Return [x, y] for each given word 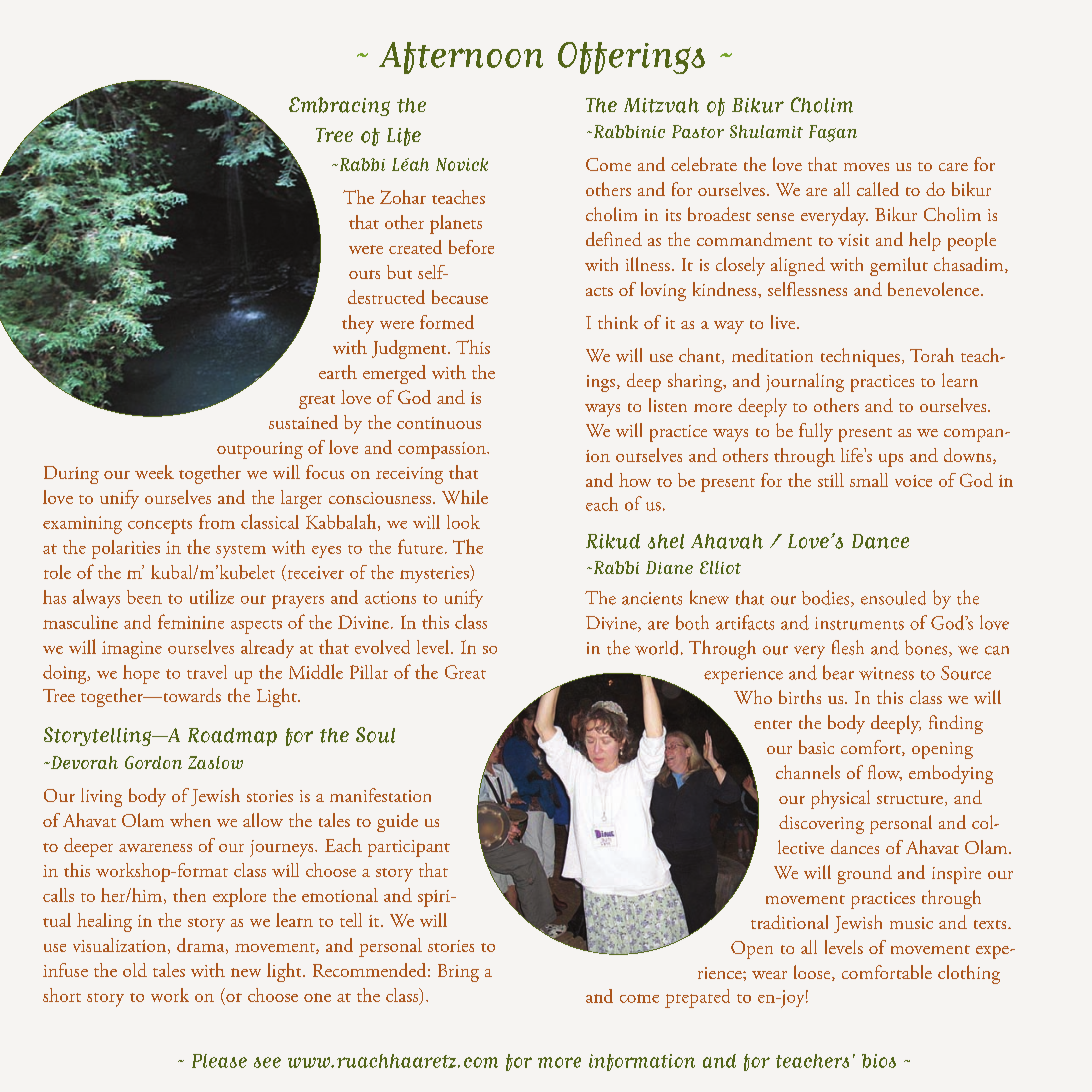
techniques [860, 357]
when [190, 820]
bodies [827, 598]
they [358, 324]
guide [397, 822]
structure [911, 800]
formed [447, 322]
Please [219, 1061]
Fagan [833, 133]
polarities [126, 549]
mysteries [435, 574]
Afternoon [461, 58]
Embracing [339, 106]
